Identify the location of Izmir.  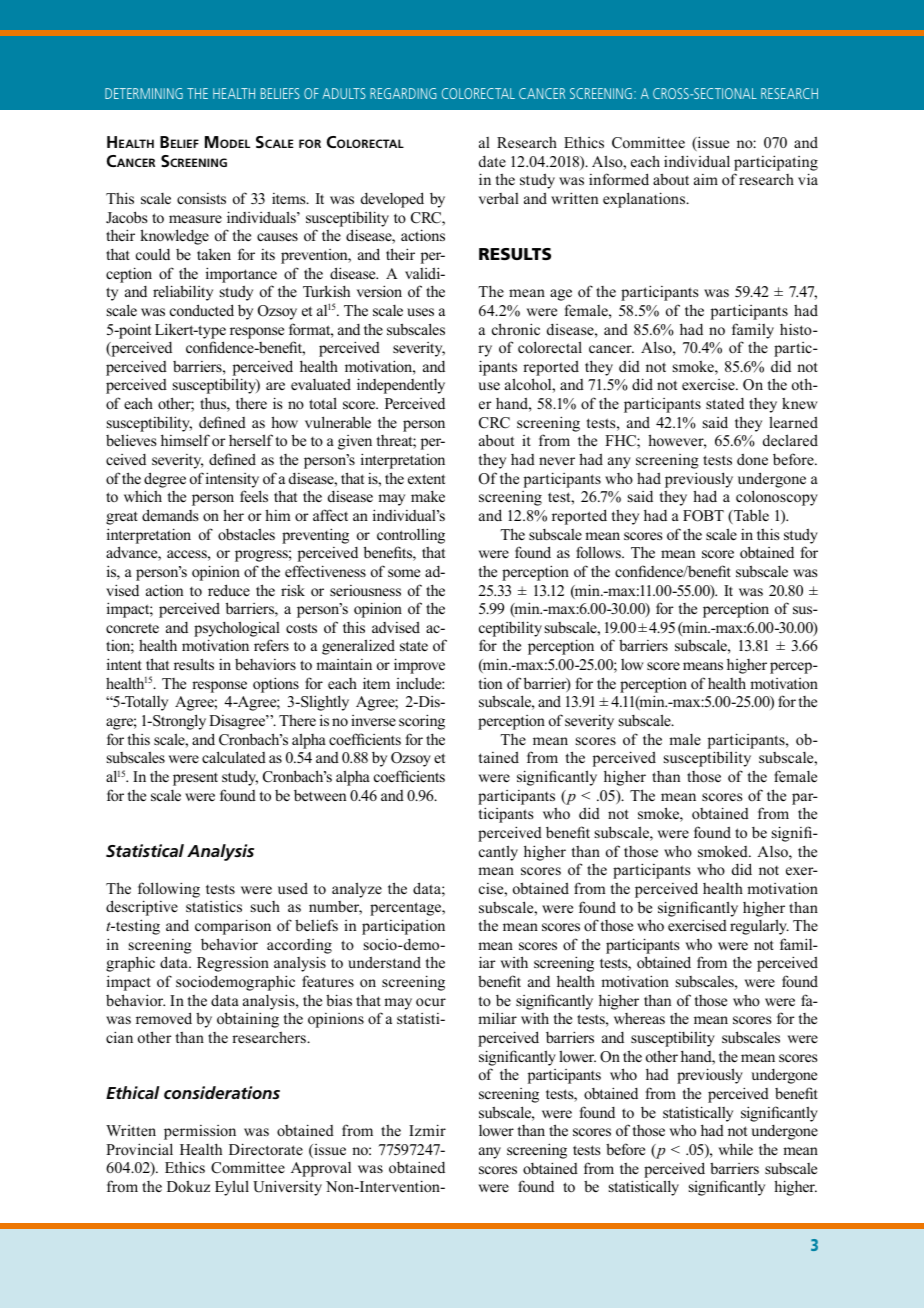
(427, 1130).
